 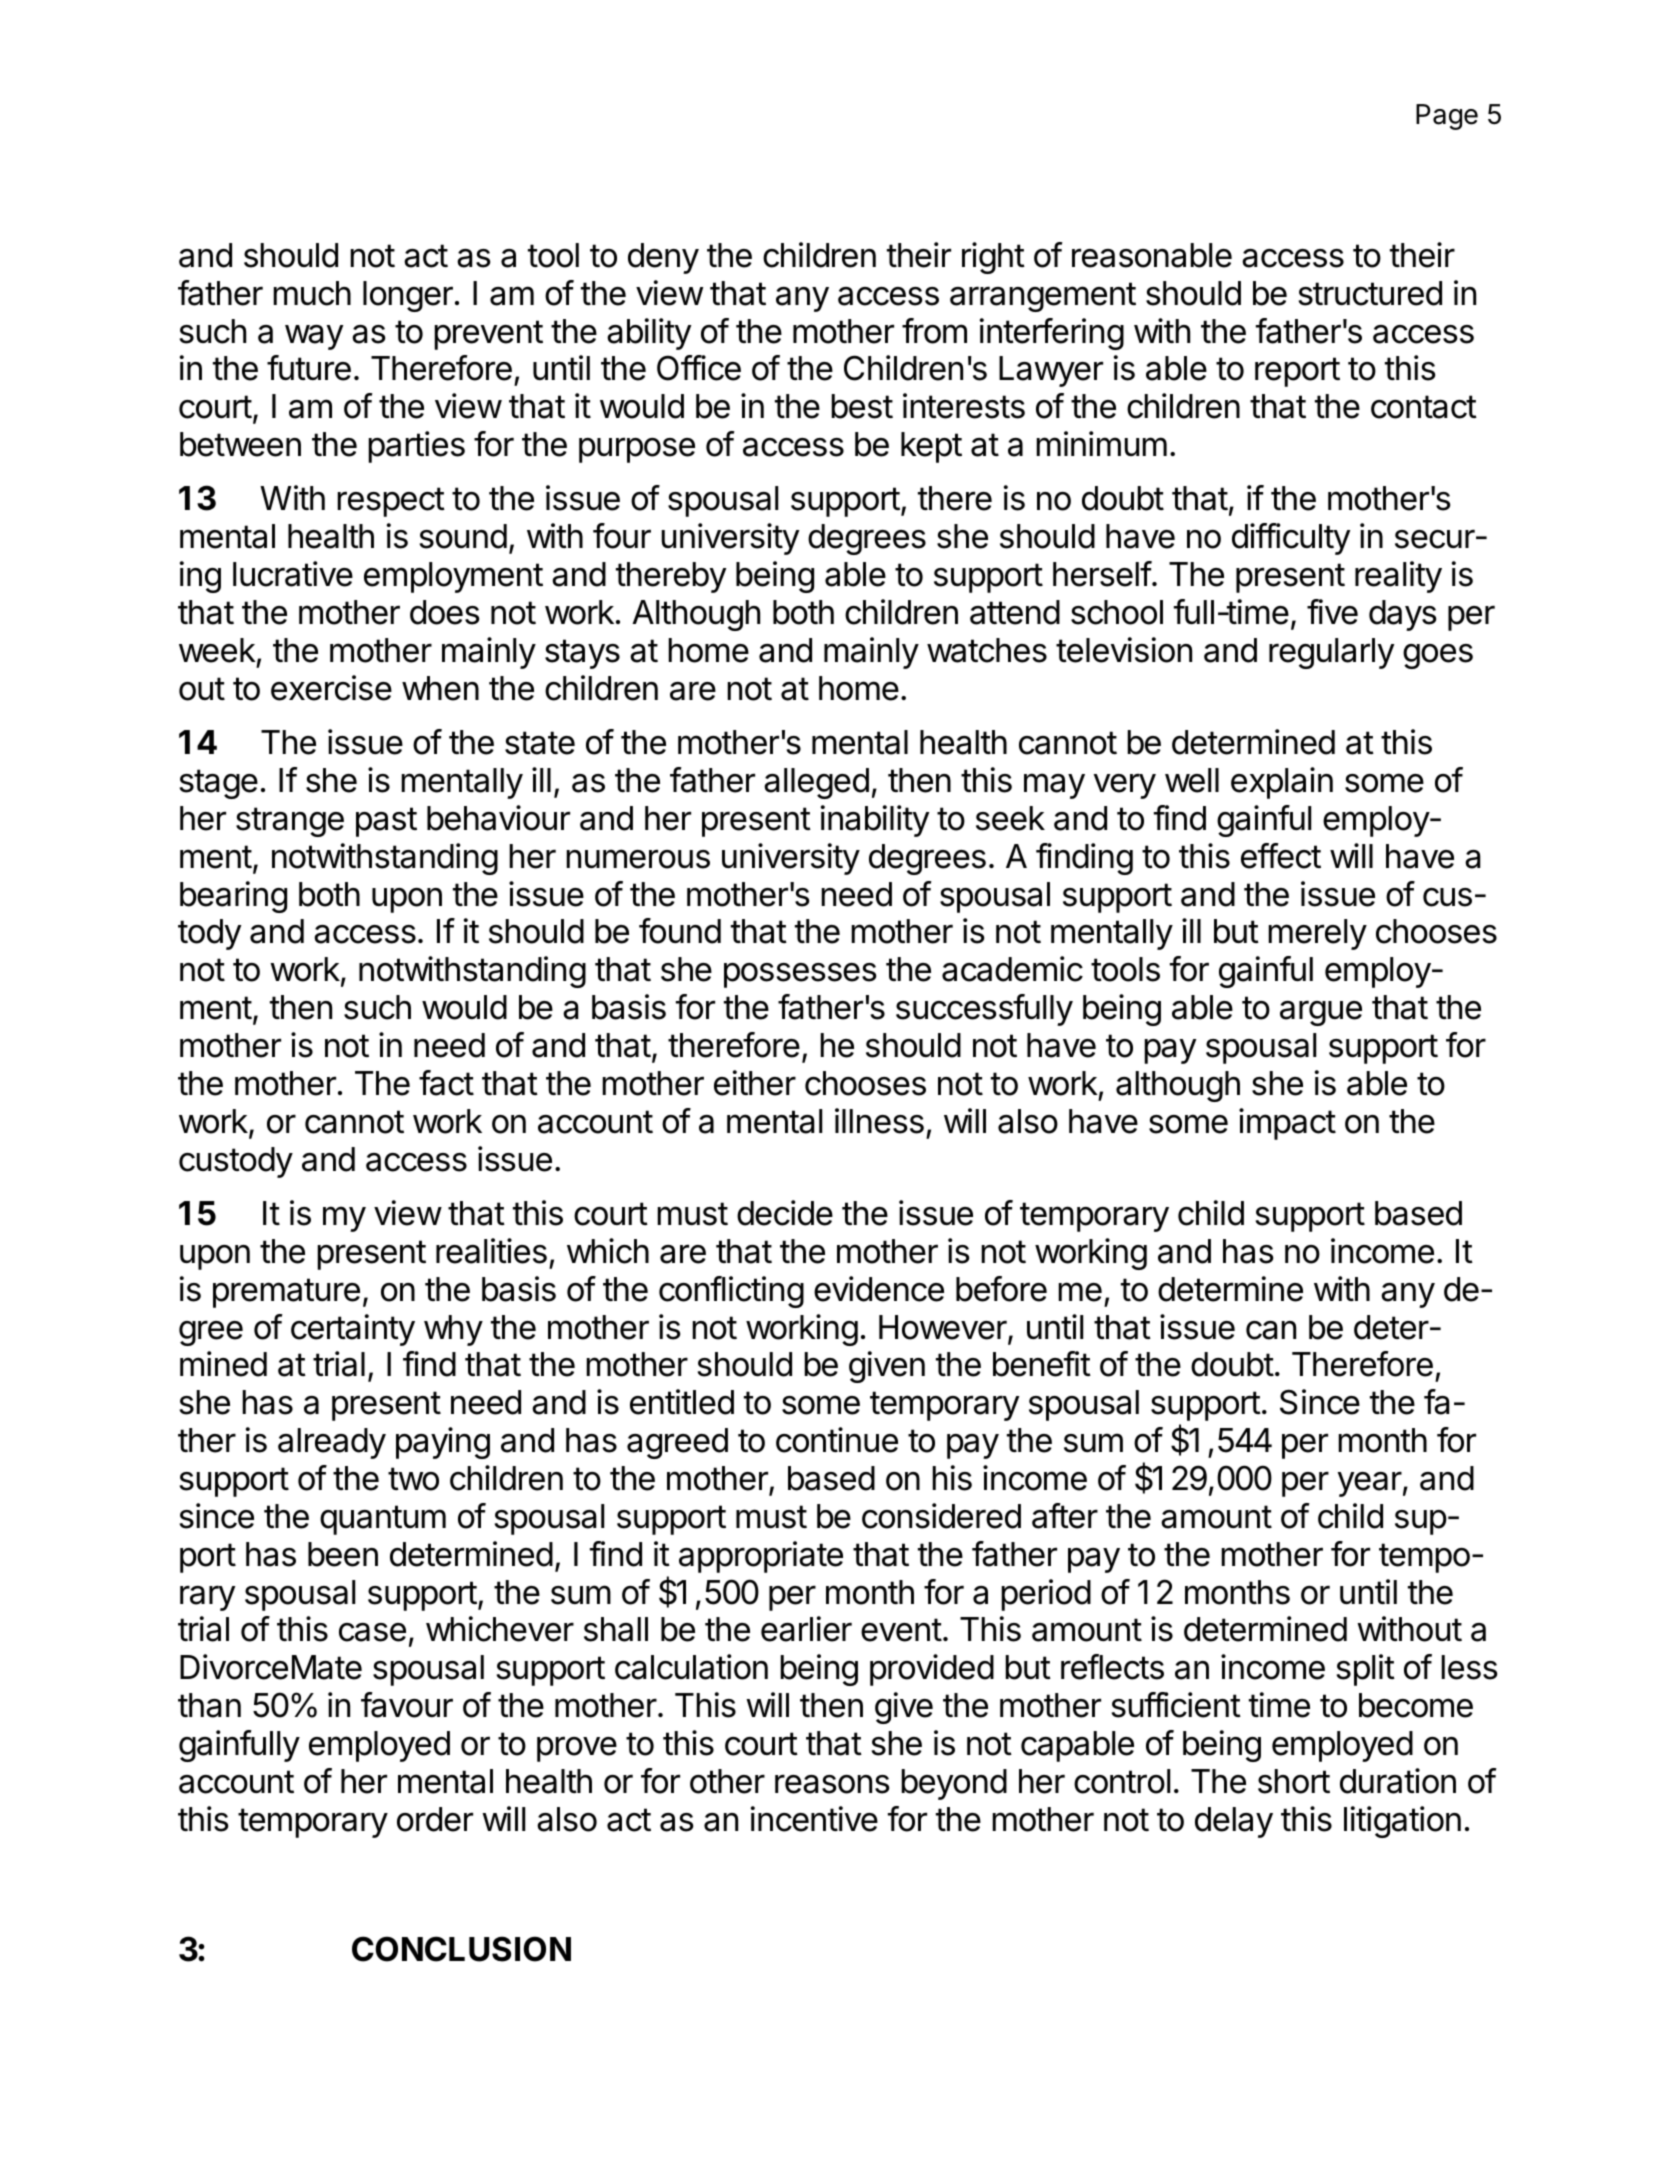 I want to click on CONCLUSION, so click(x=461, y=1949).
